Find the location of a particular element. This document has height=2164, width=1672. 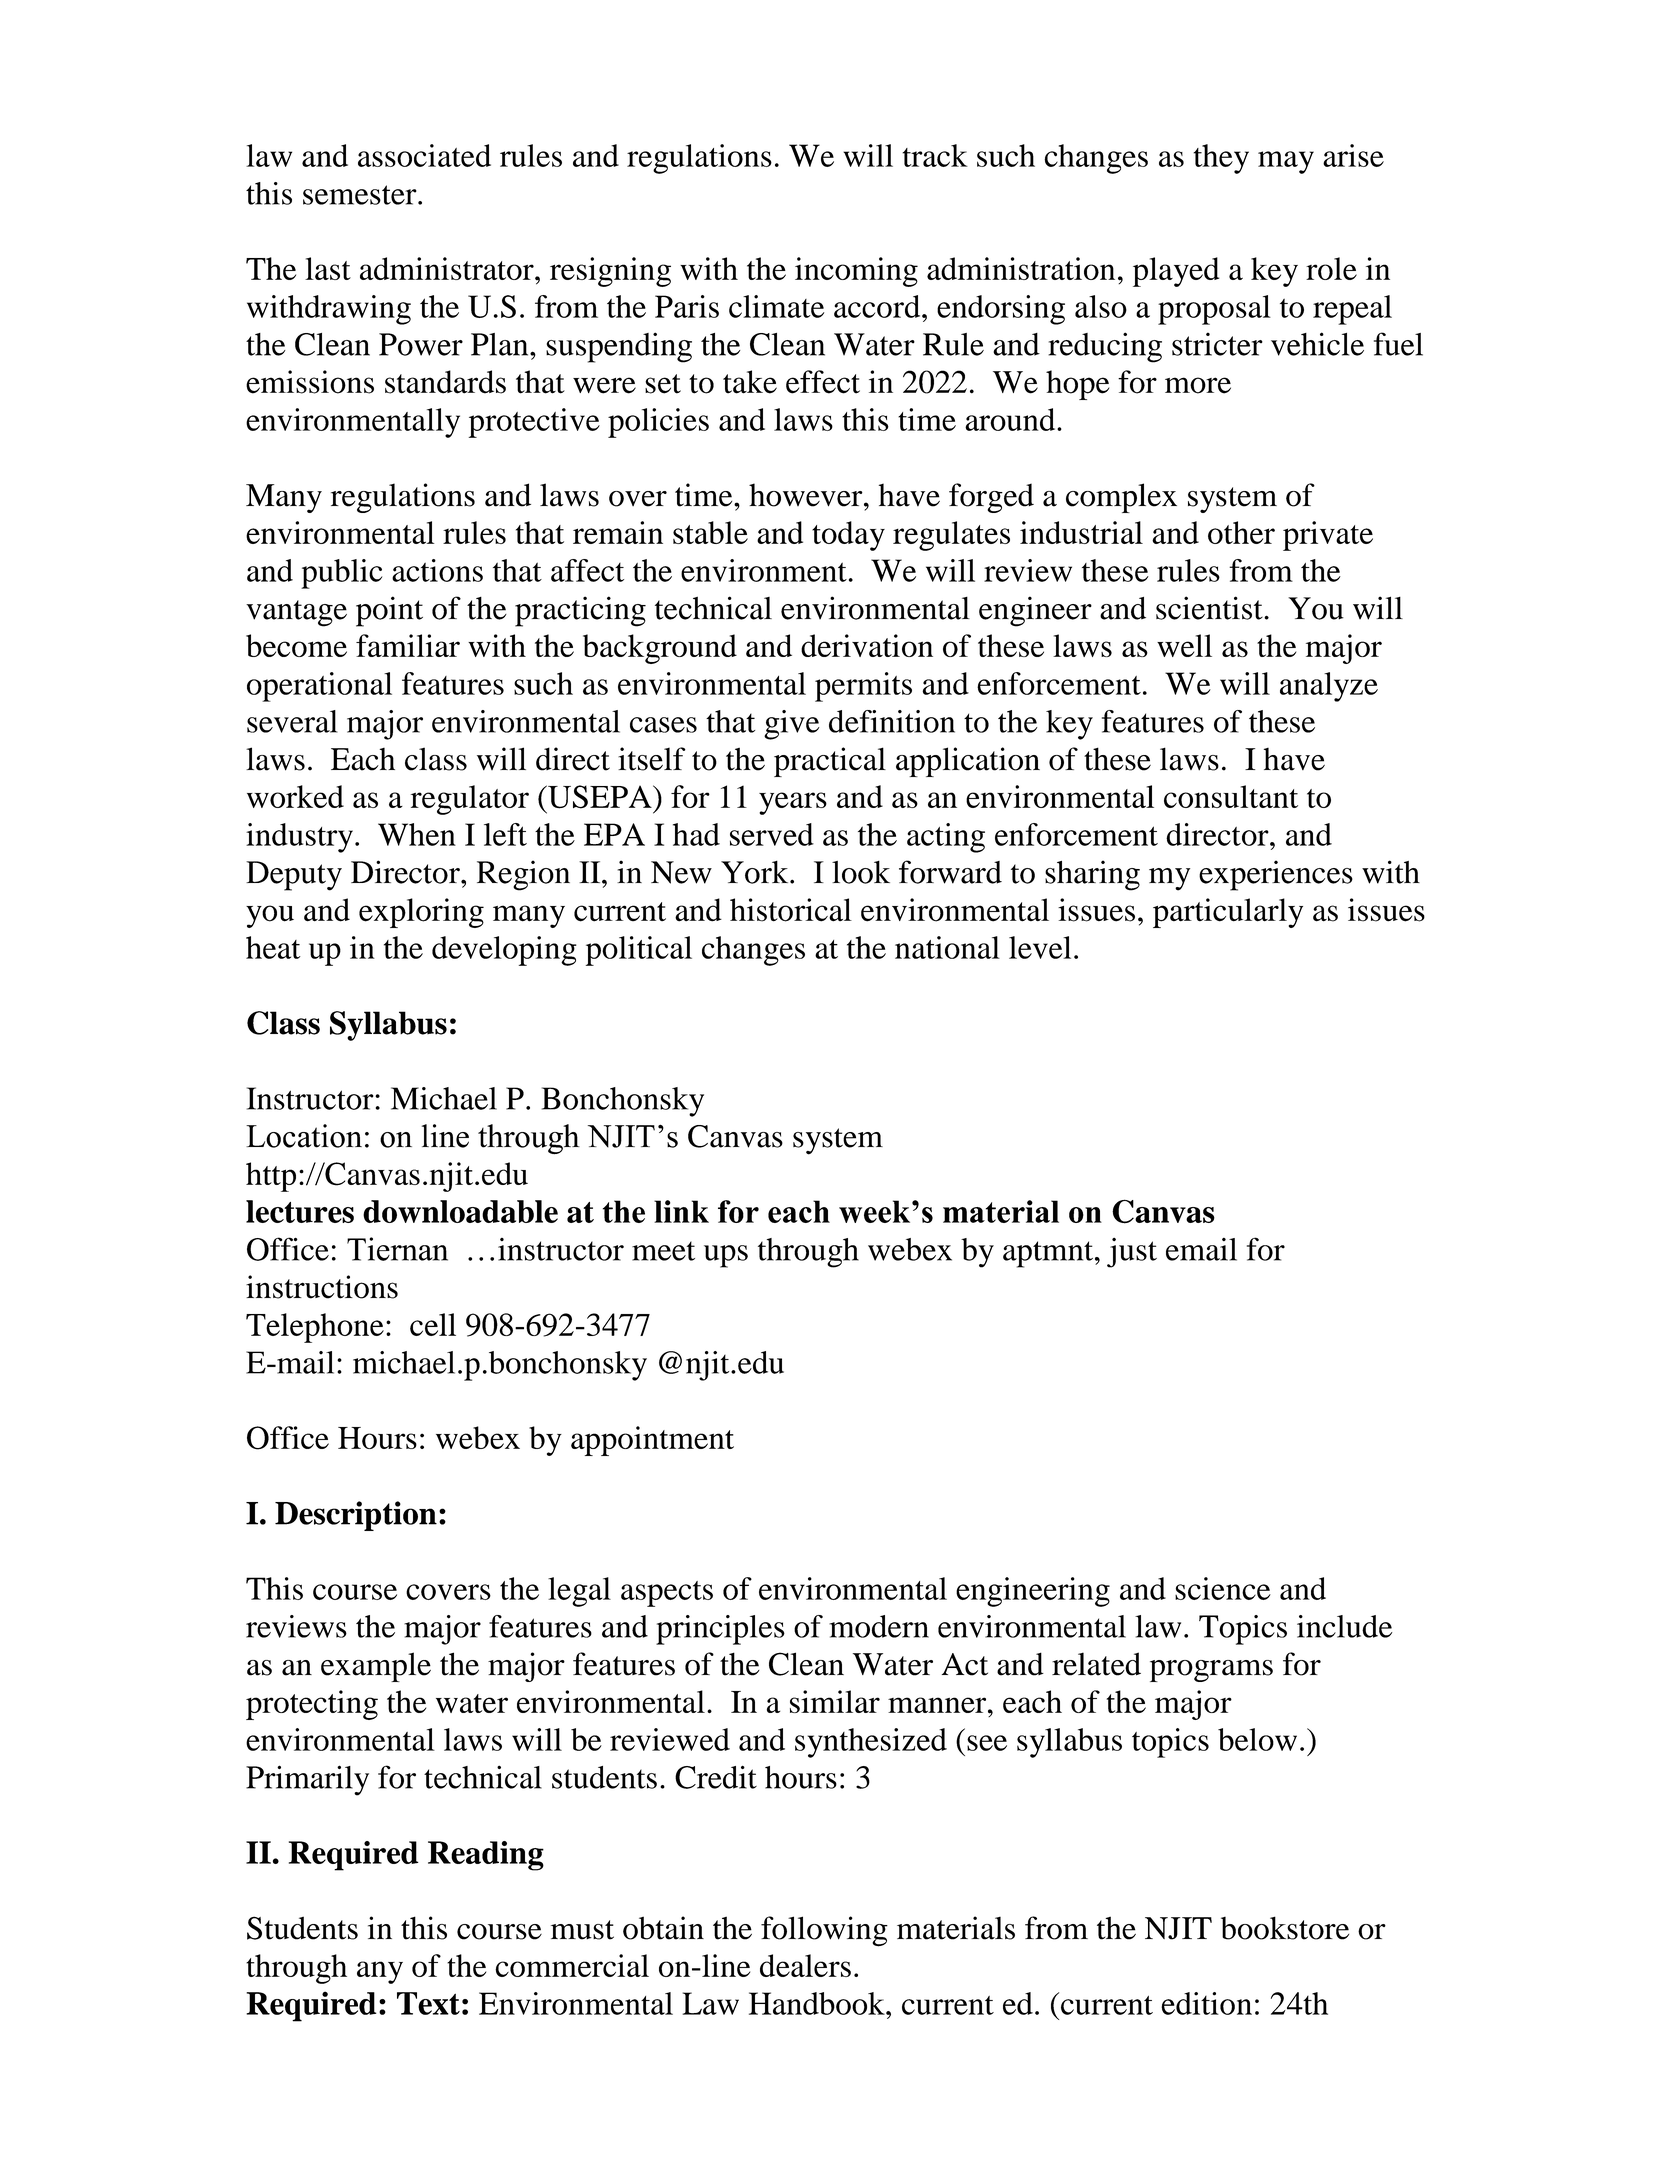

Text is located at coordinates (428, 2003).
